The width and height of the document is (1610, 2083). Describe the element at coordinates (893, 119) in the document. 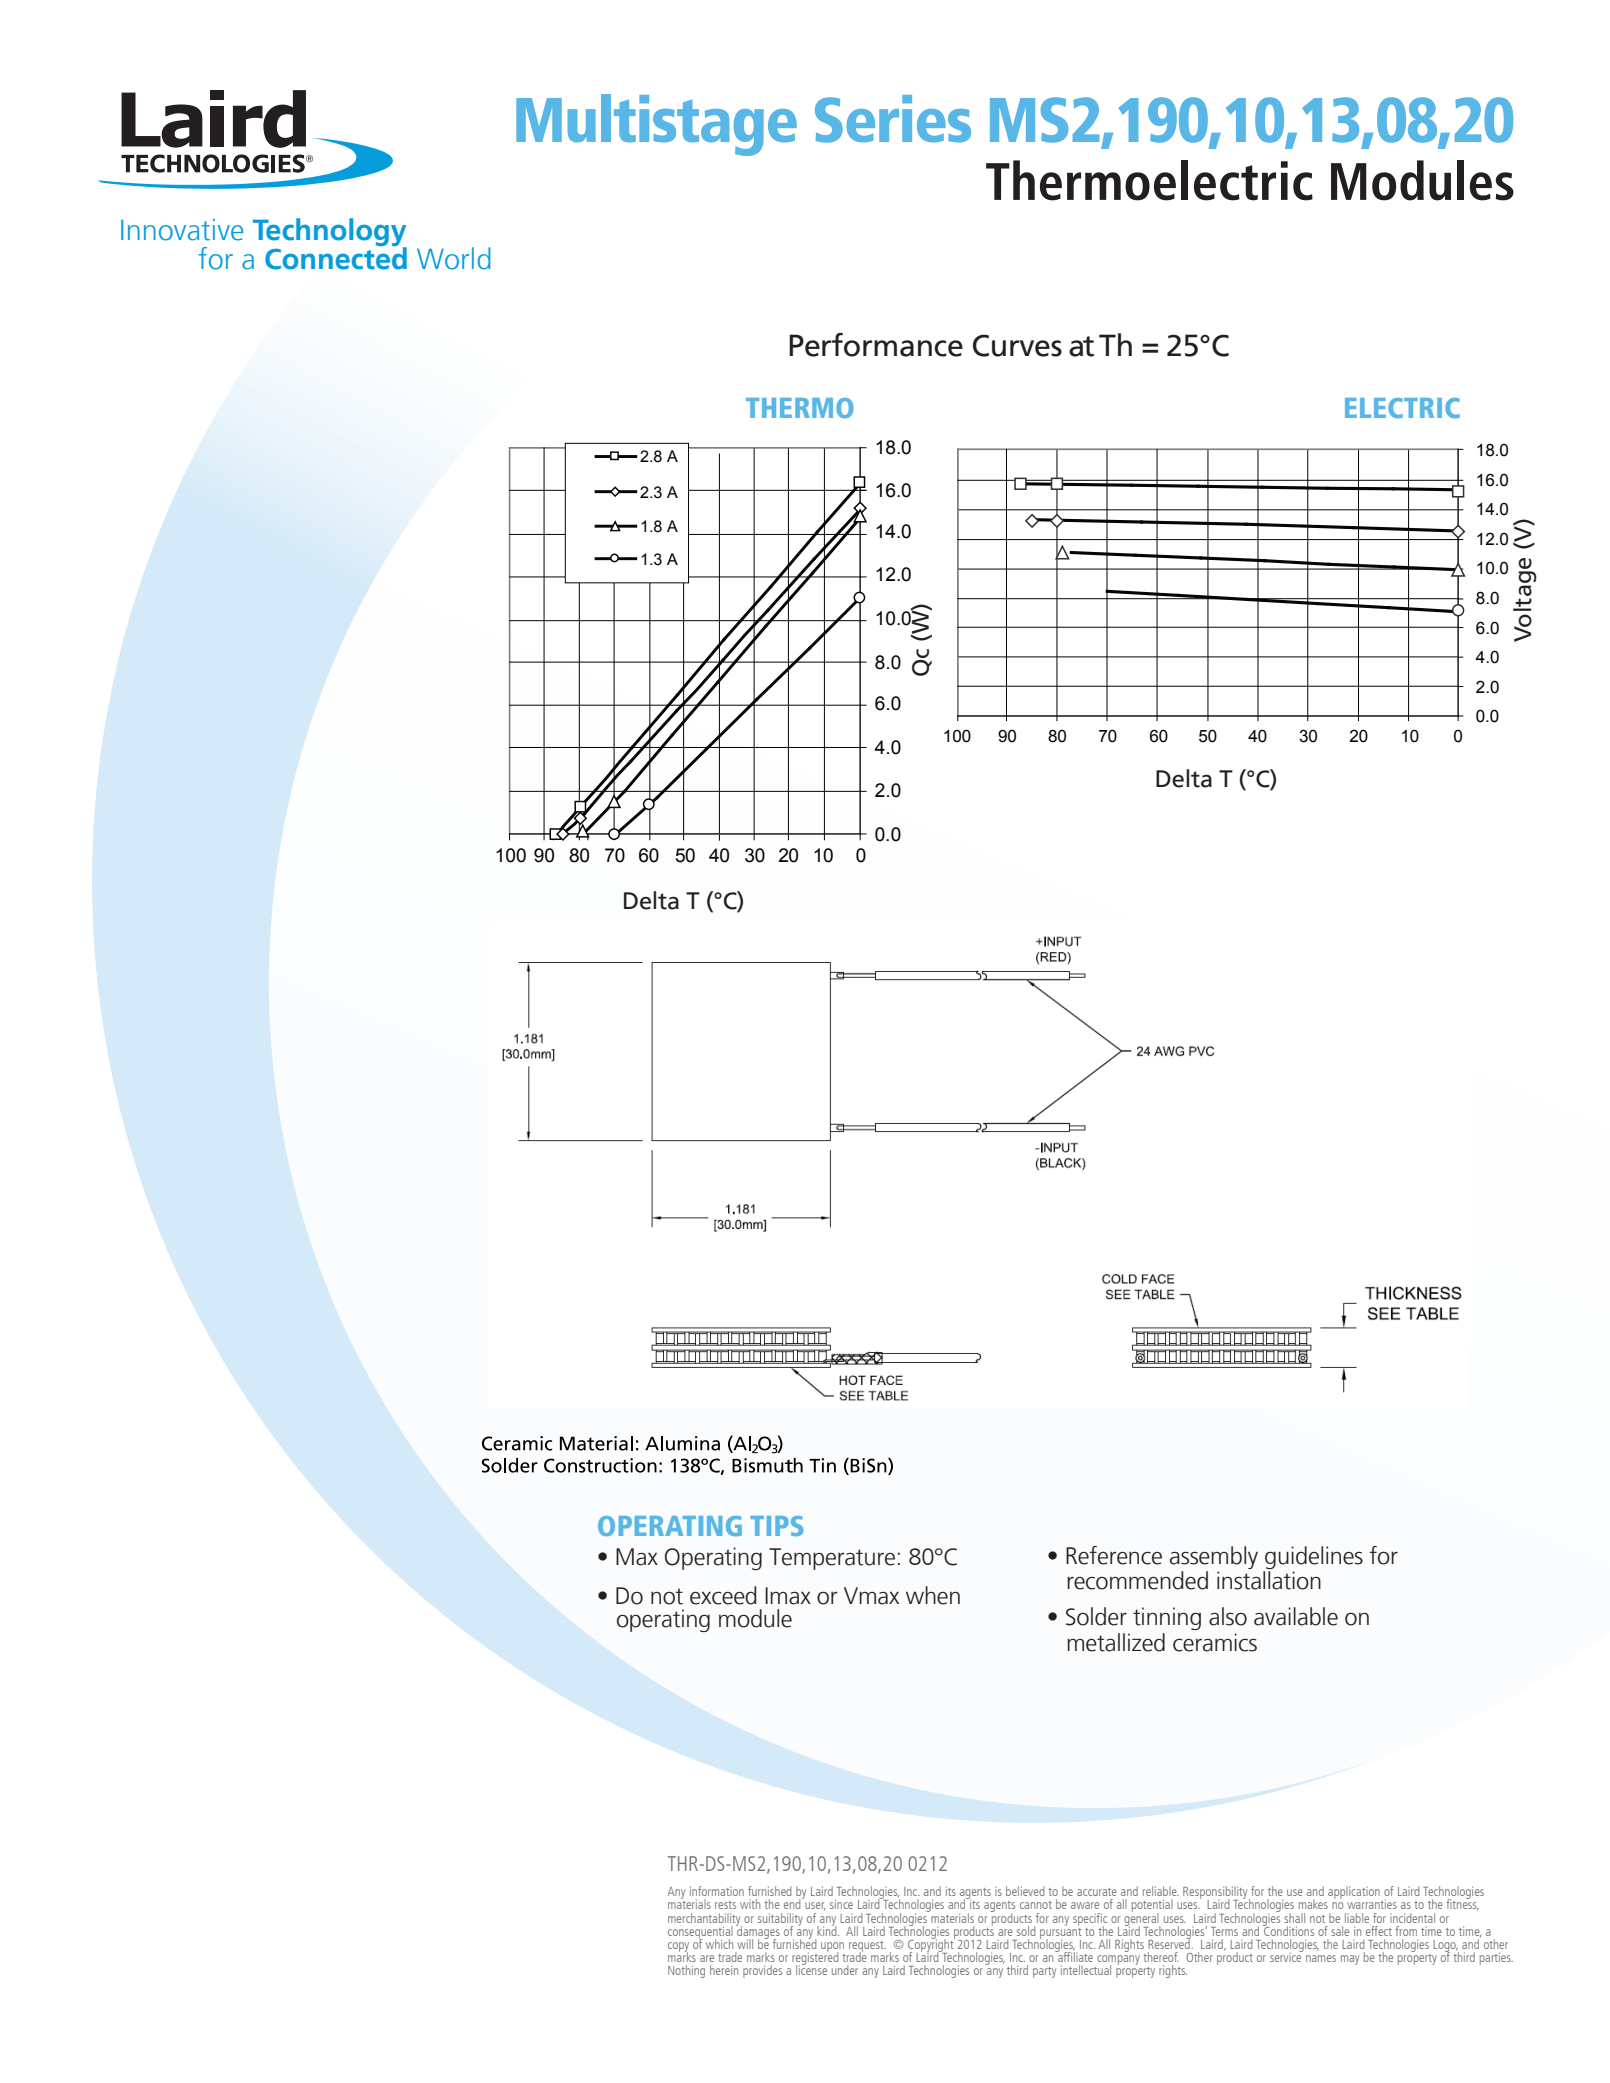

I see `Series` at that location.
